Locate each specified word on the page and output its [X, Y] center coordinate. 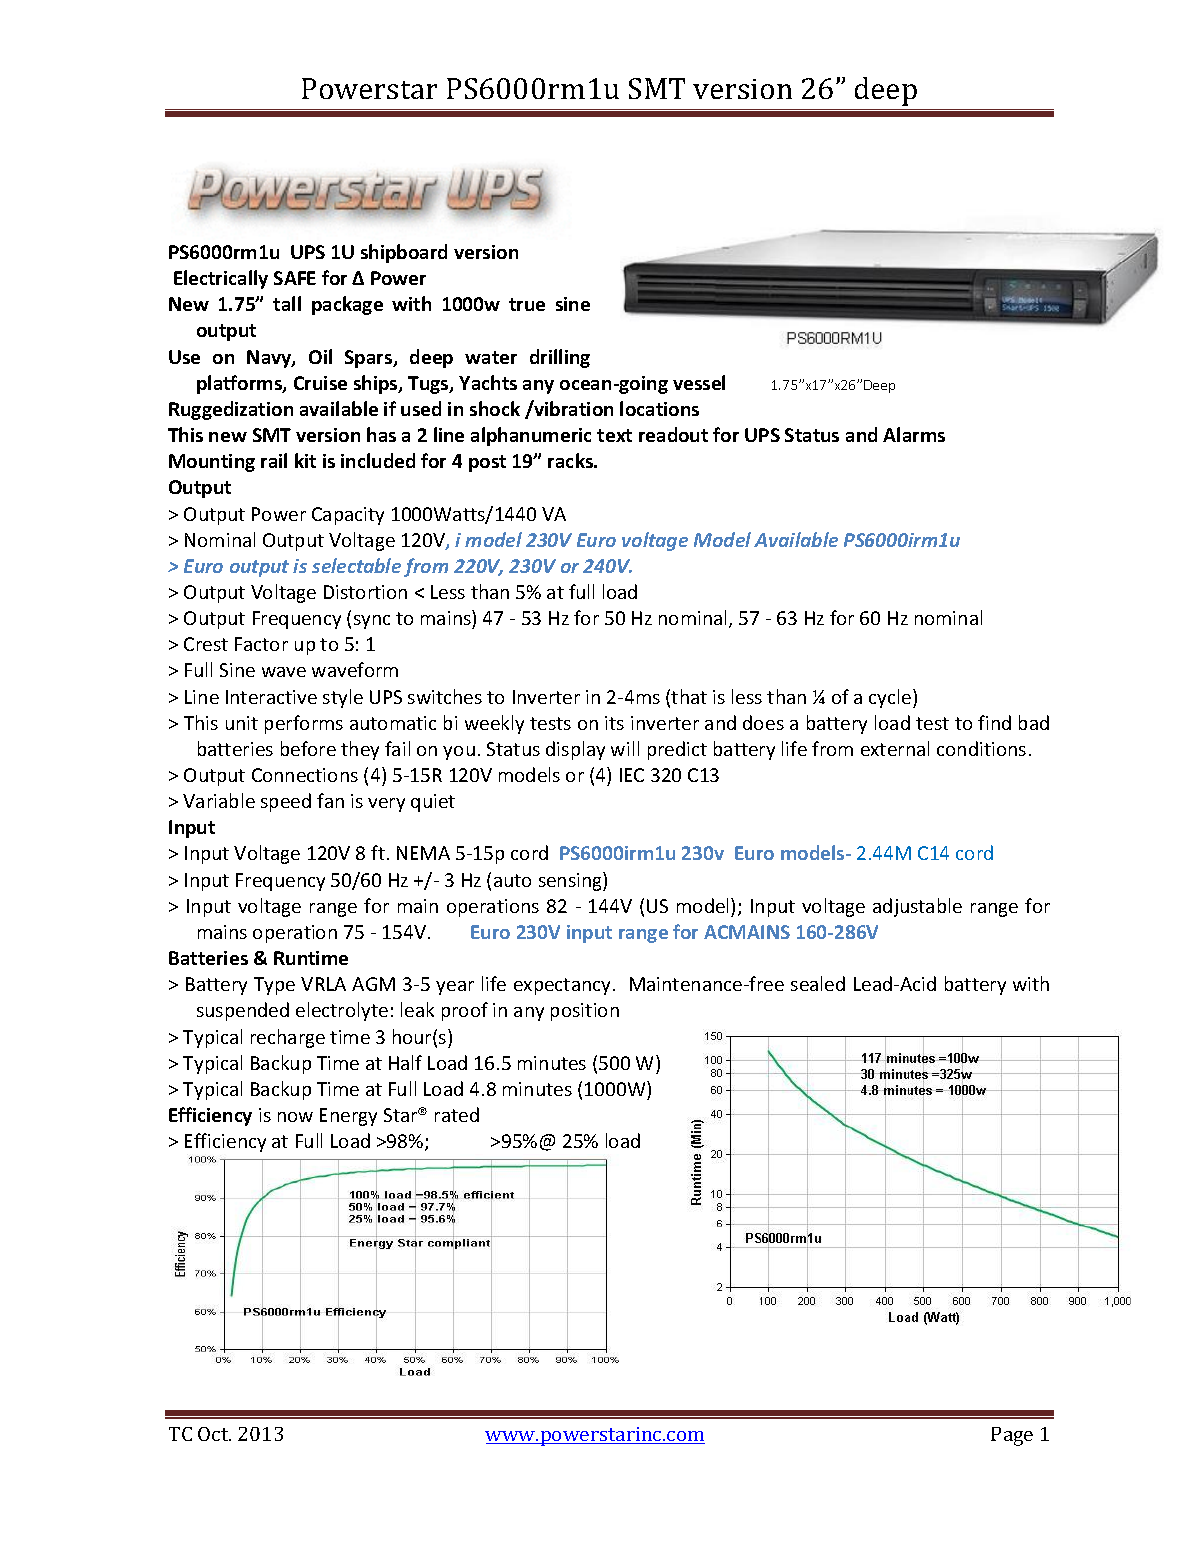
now [295, 1117]
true [527, 304]
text [614, 435]
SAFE [295, 278]
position [585, 1012]
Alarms [914, 434]
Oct [214, 1434]
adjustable [917, 907]
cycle [891, 698]
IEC [632, 775]
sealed [818, 983]
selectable [356, 565]
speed [286, 802]
